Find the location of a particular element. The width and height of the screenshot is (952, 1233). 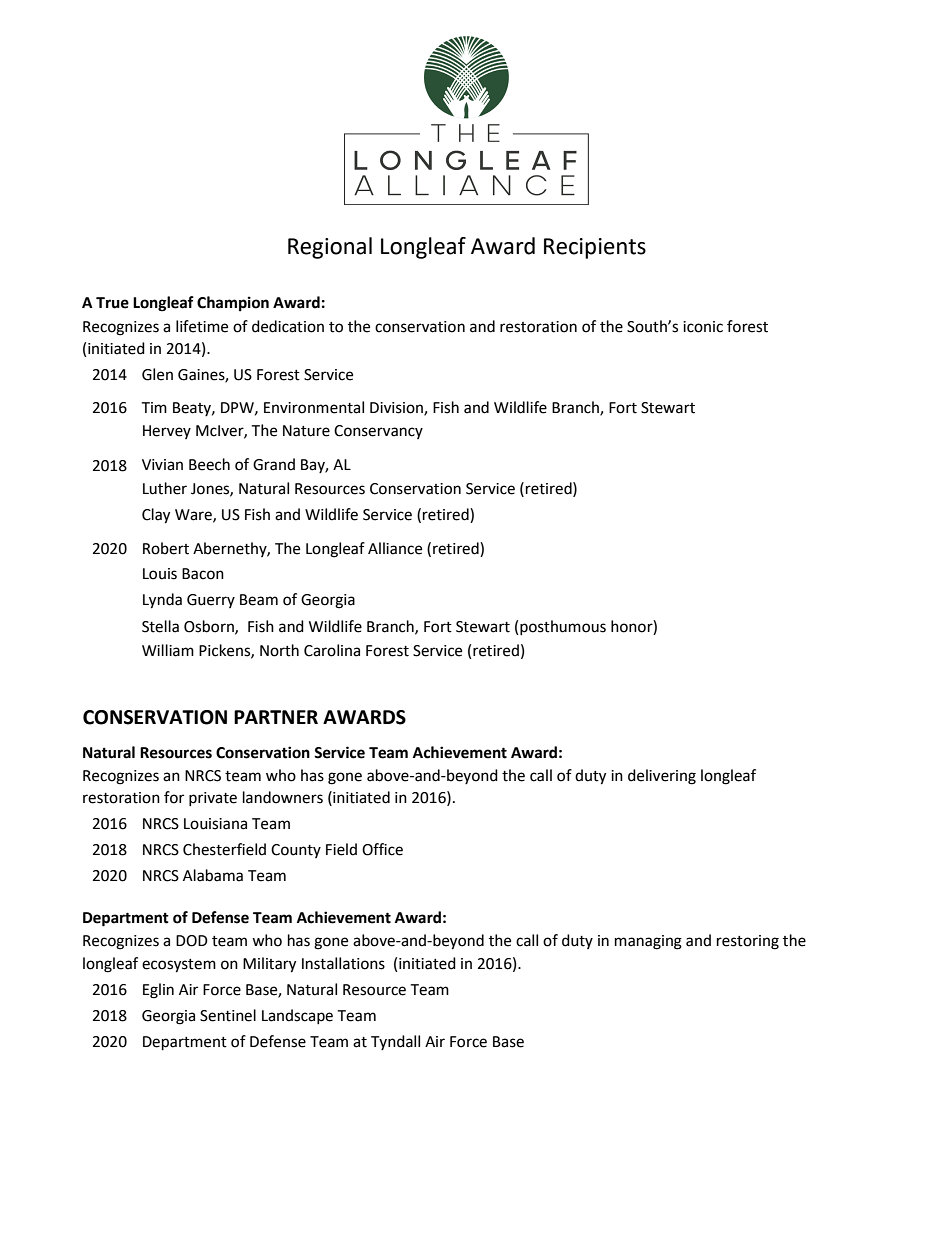

Tyndall is located at coordinates (395, 1042).
